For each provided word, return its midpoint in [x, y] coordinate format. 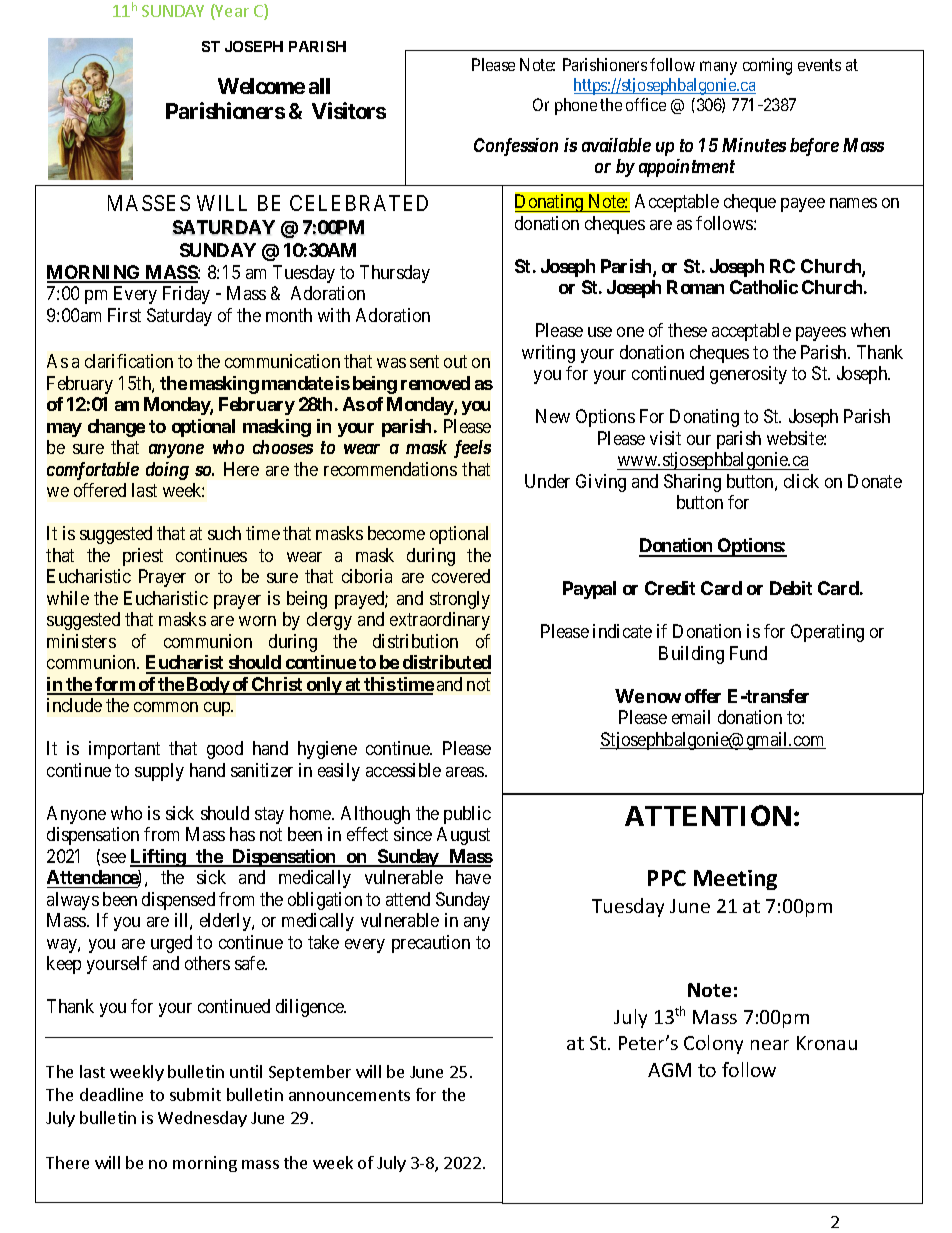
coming [767, 66]
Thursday [395, 274]
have [473, 877]
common [166, 707]
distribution [415, 641]
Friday [186, 295]
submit [195, 1094]
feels [472, 449]
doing [167, 471]
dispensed [178, 901]
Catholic [764, 287]
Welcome [261, 86]
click [801, 481]
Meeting [735, 880]
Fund [748, 653]
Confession [516, 147]
